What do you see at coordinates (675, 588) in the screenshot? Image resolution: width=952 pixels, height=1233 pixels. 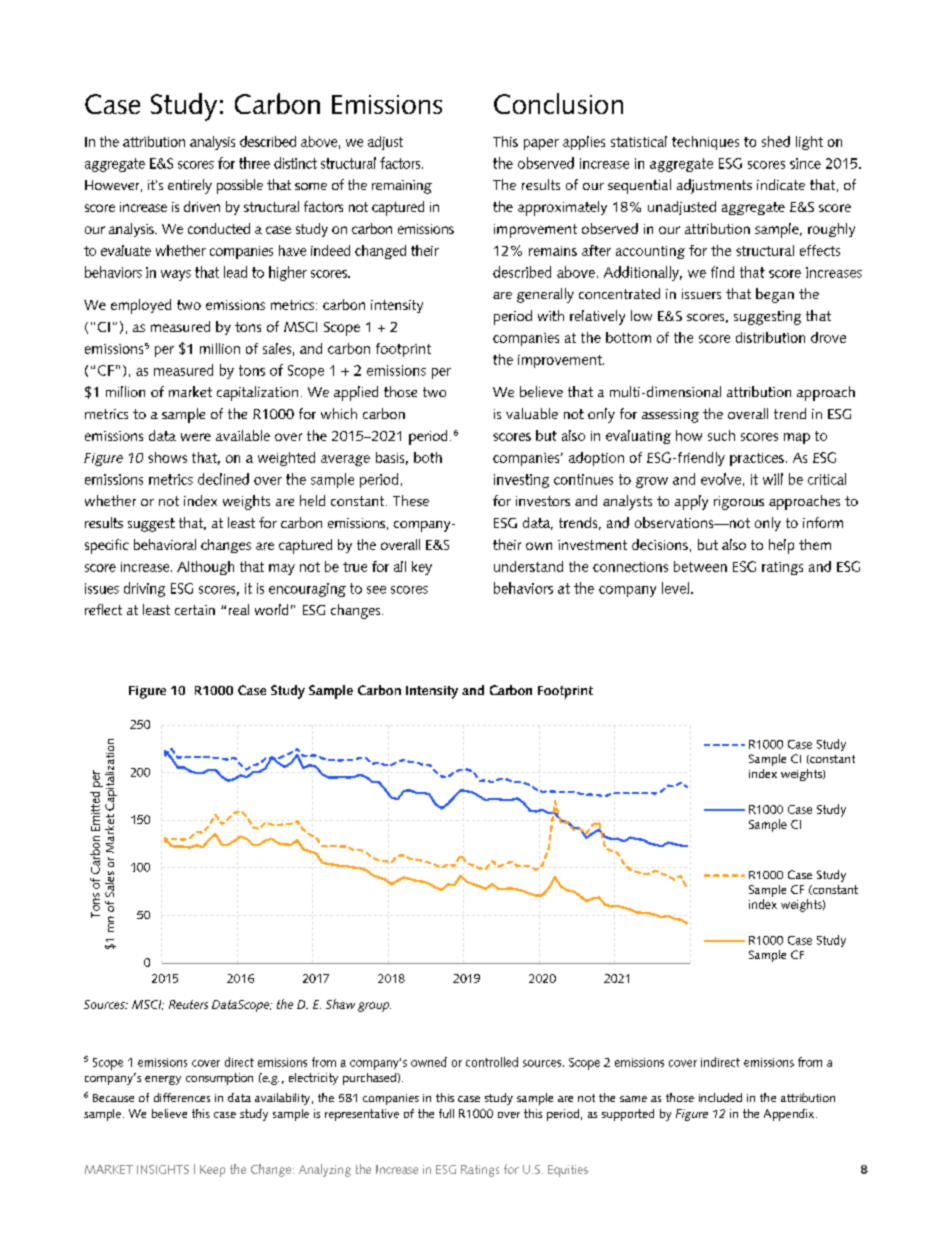 I see `level` at bounding box center [675, 588].
